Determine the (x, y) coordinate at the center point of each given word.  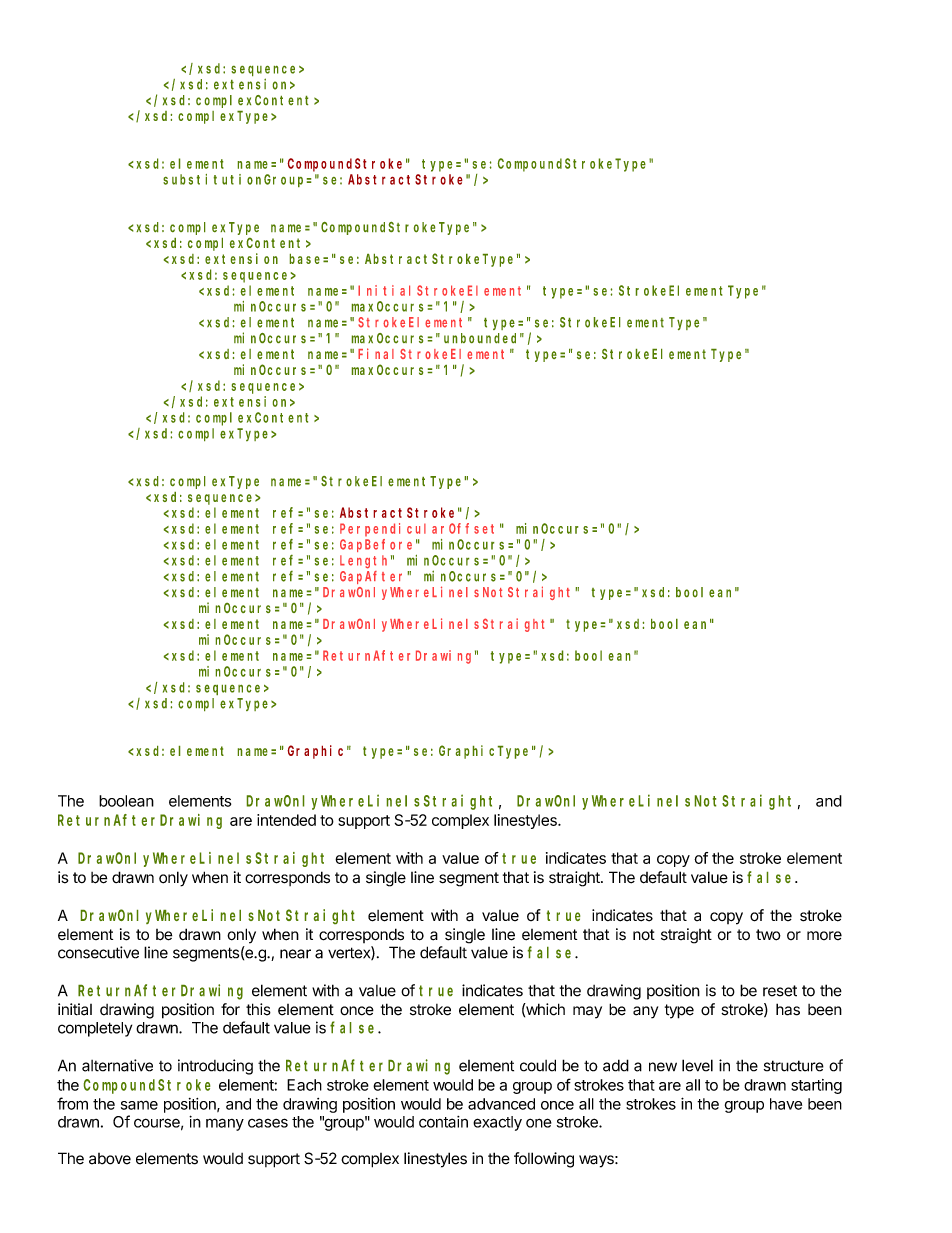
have (786, 1104)
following (544, 1160)
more (824, 935)
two (768, 935)
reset (780, 991)
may (587, 1012)
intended (286, 820)
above (110, 1159)
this (258, 1009)
